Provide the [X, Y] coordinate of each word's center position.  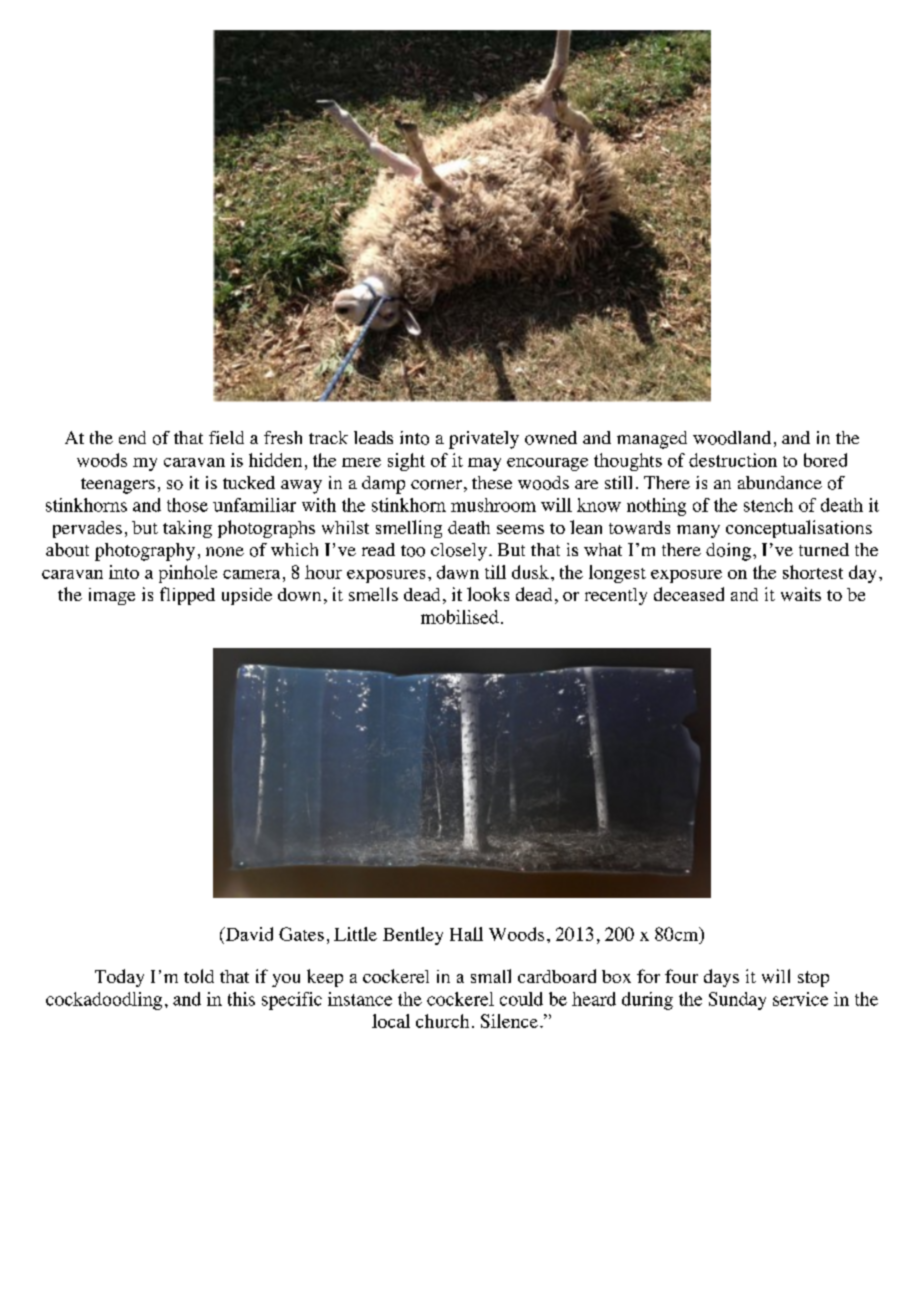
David [248, 934]
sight [406, 462]
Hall [466, 934]
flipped [187, 596]
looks [488, 594]
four [681, 976]
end [132, 437]
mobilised [460, 617]
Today [119, 978]
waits [801, 594]
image [112, 596]
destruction [733, 460]
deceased [689, 594]
